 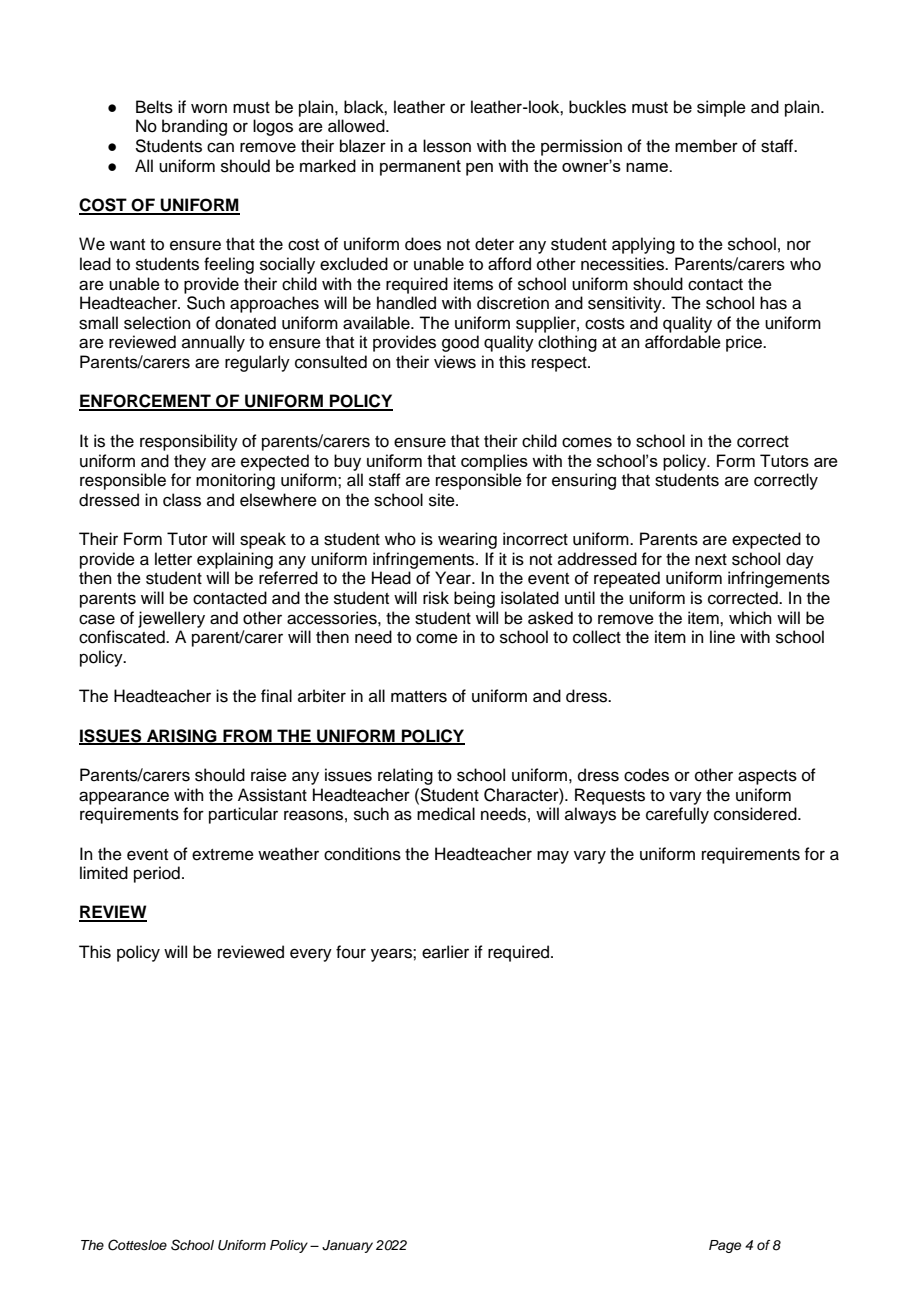 I want to click on branding, so click(x=194, y=127).
